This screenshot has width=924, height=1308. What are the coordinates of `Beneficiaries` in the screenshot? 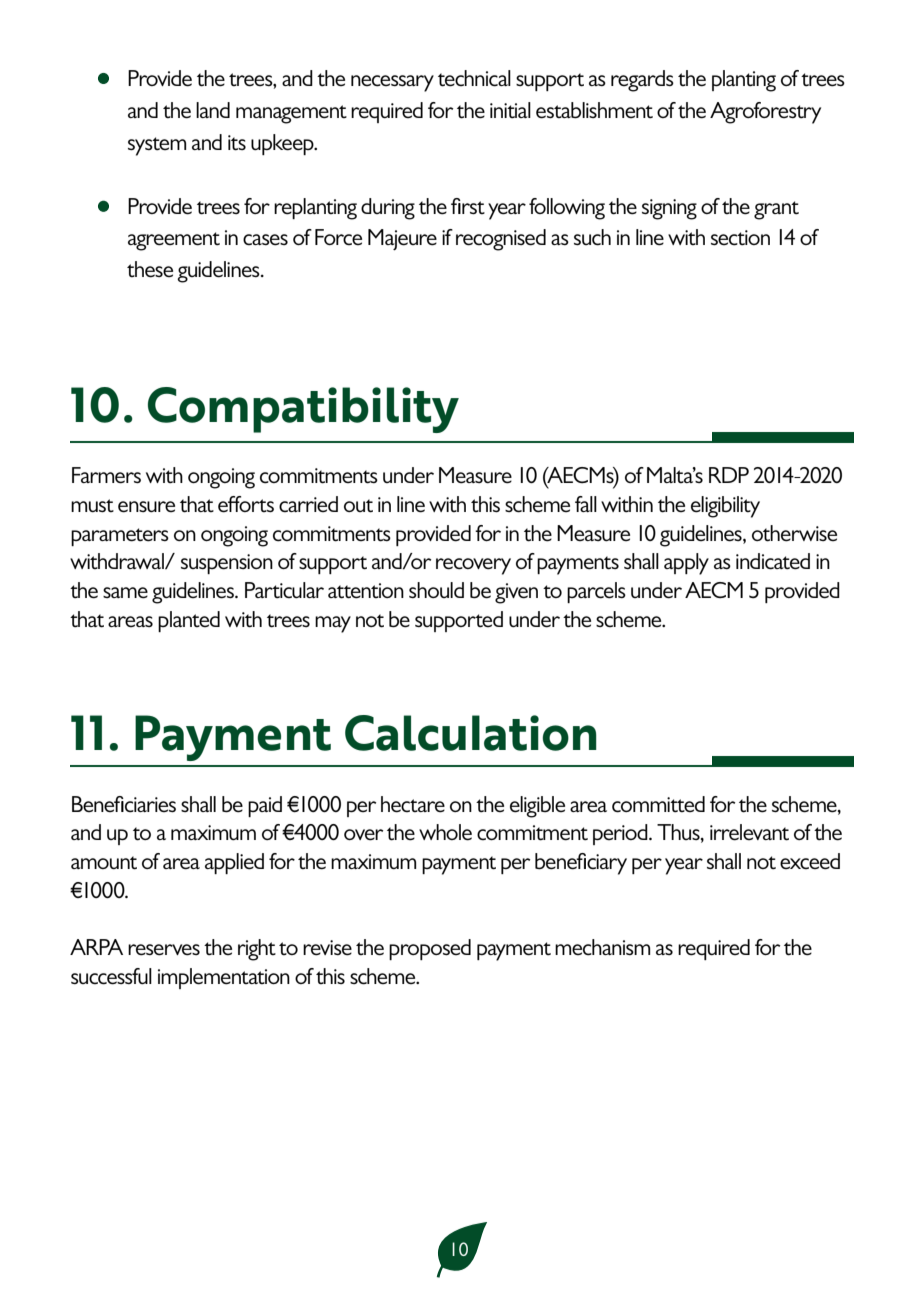 It's located at (124, 804).
